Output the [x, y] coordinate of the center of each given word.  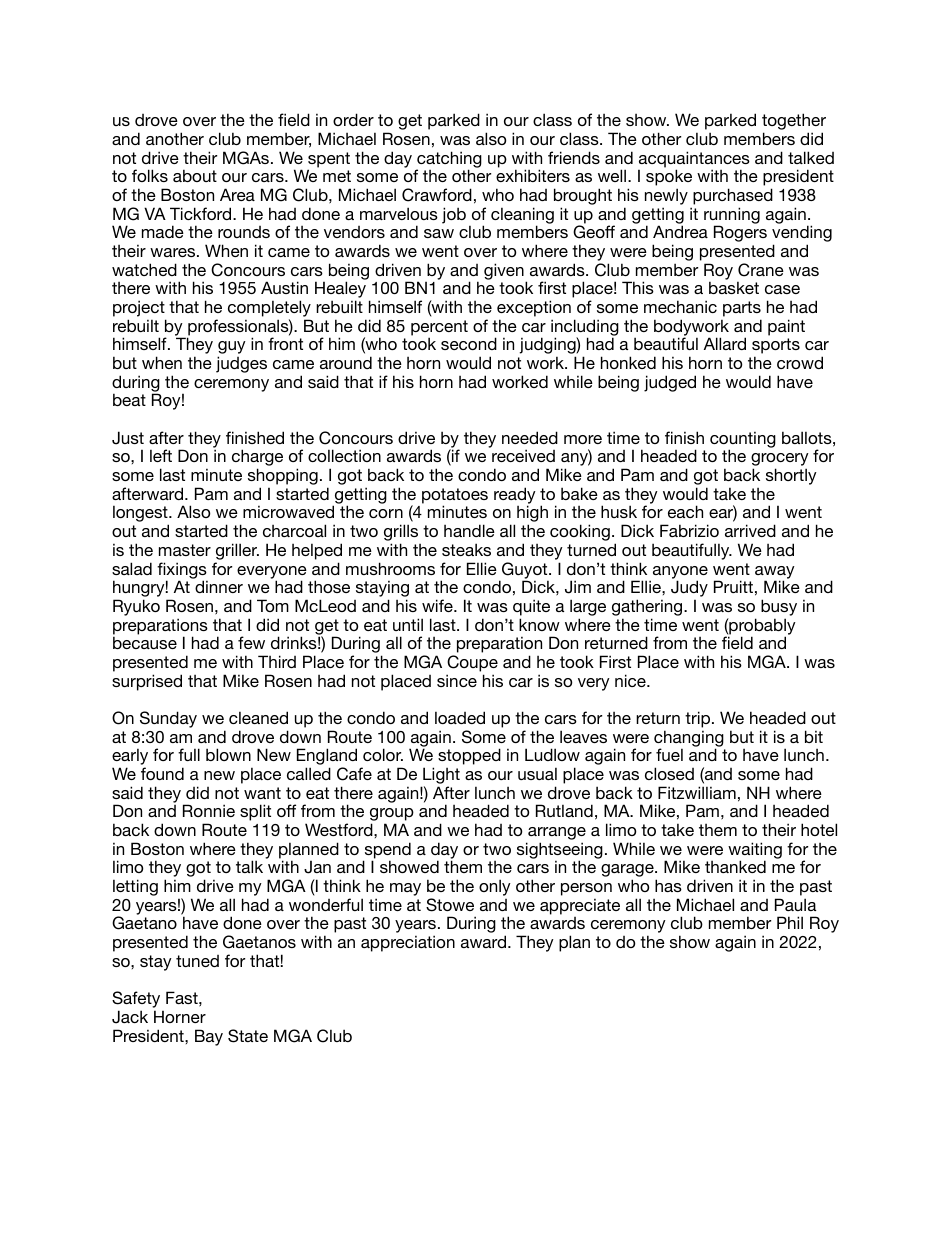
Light [440, 777]
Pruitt [733, 586]
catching [449, 160]
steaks [466, 549]
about [195, 175]
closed [669, 773]
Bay [209, 1037]
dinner [219, 586]
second [469, 343]
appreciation [408, 943]
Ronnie [209, 810]
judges [241, 364]
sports [776, 347]
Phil [790, 922]
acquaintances [694, 160]
